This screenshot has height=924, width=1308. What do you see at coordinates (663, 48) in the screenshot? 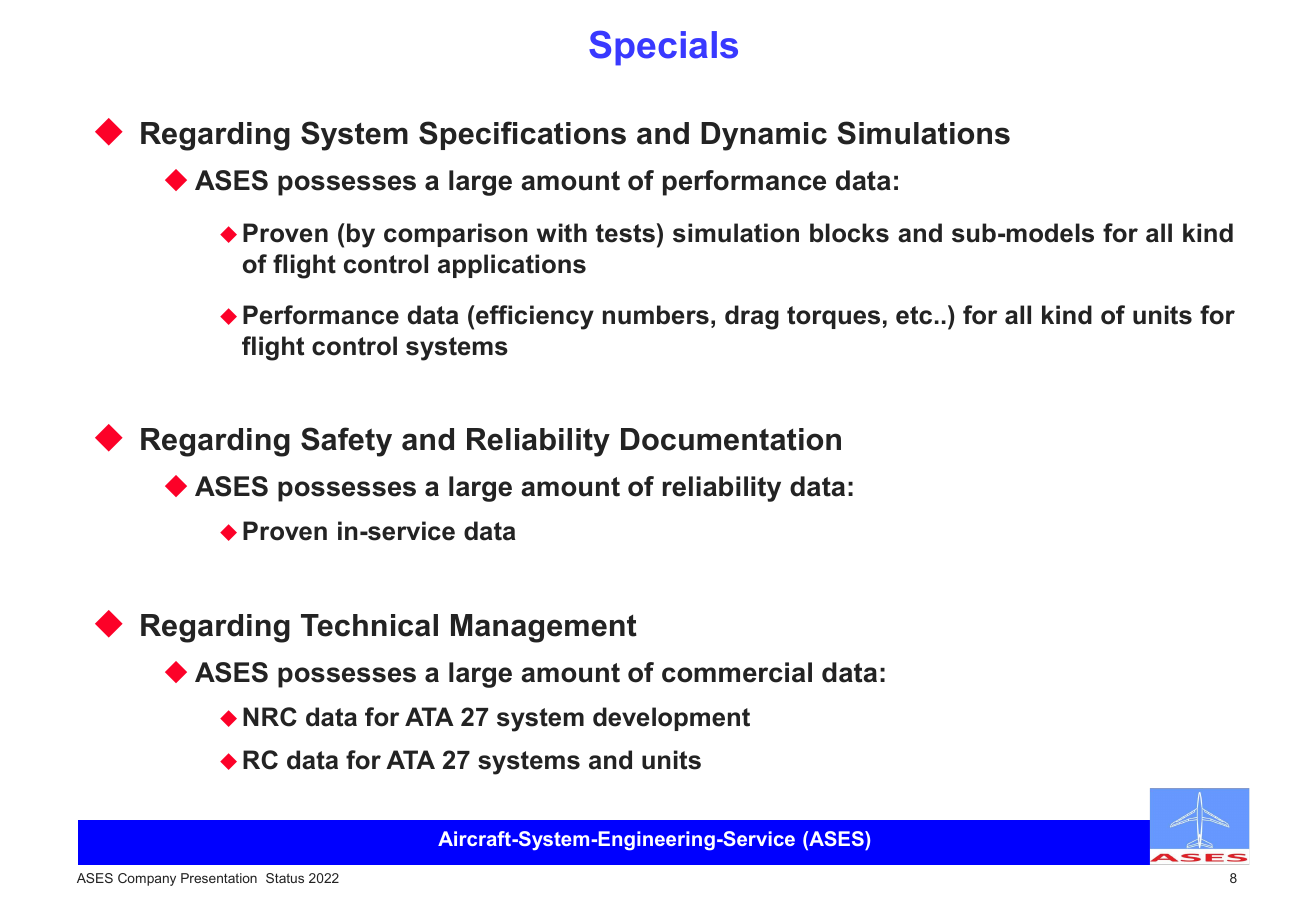
I see `Specials` at bounding box center [663, 48].
